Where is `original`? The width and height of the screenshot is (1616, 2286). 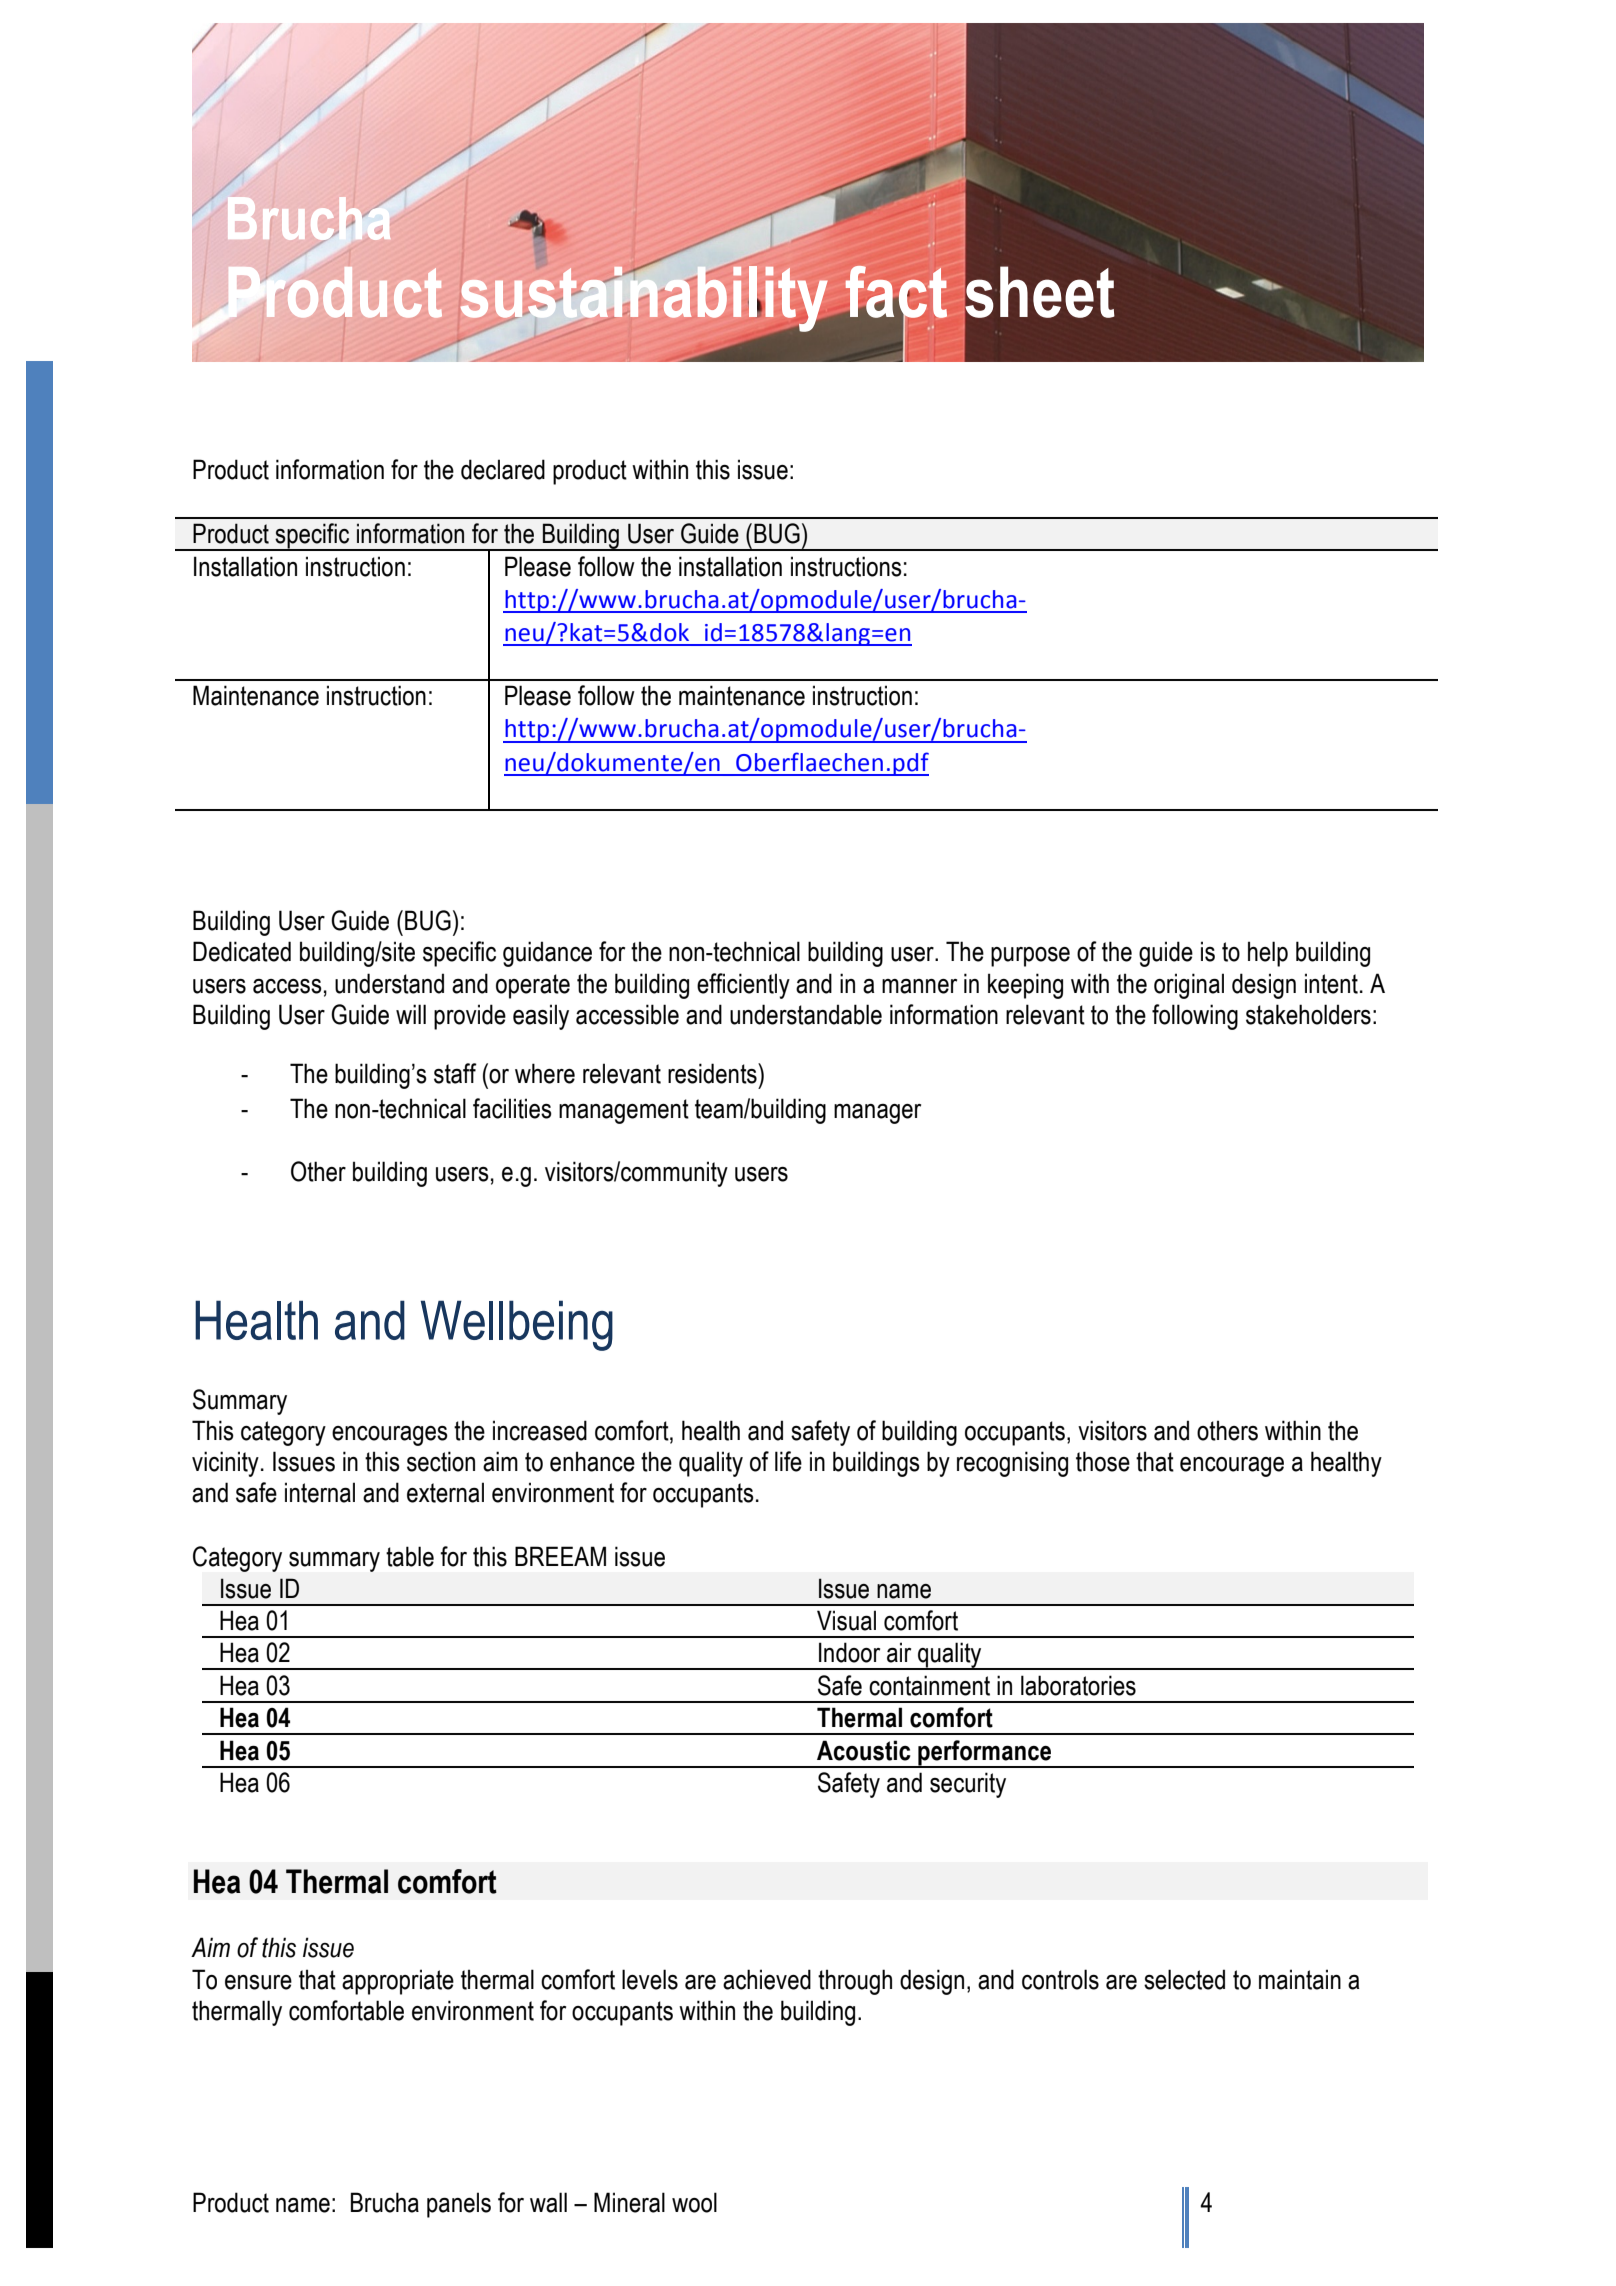
original is located at coordinates (1189, 986).
